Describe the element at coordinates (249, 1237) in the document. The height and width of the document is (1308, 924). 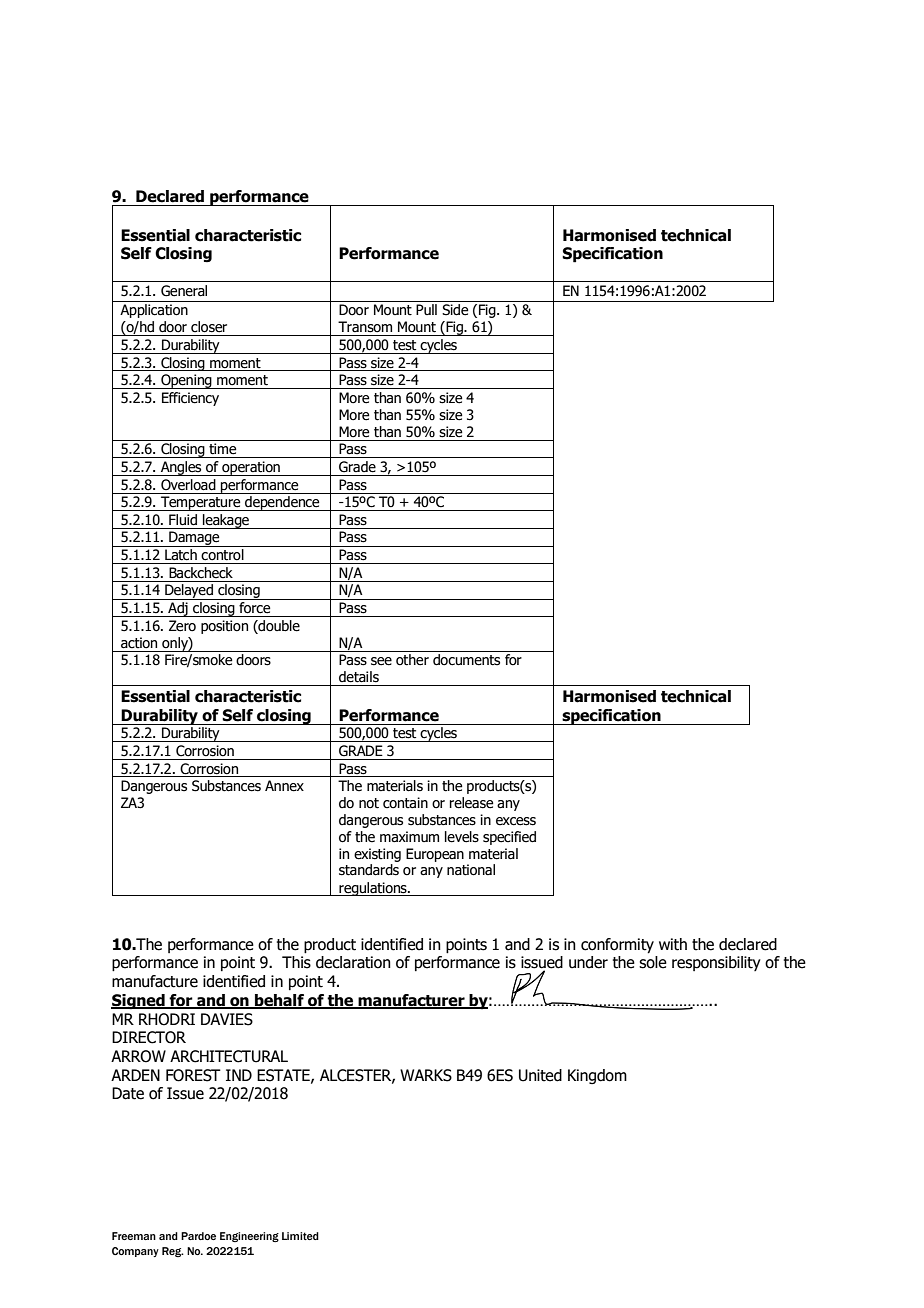
I see `Engineering` at that location.
